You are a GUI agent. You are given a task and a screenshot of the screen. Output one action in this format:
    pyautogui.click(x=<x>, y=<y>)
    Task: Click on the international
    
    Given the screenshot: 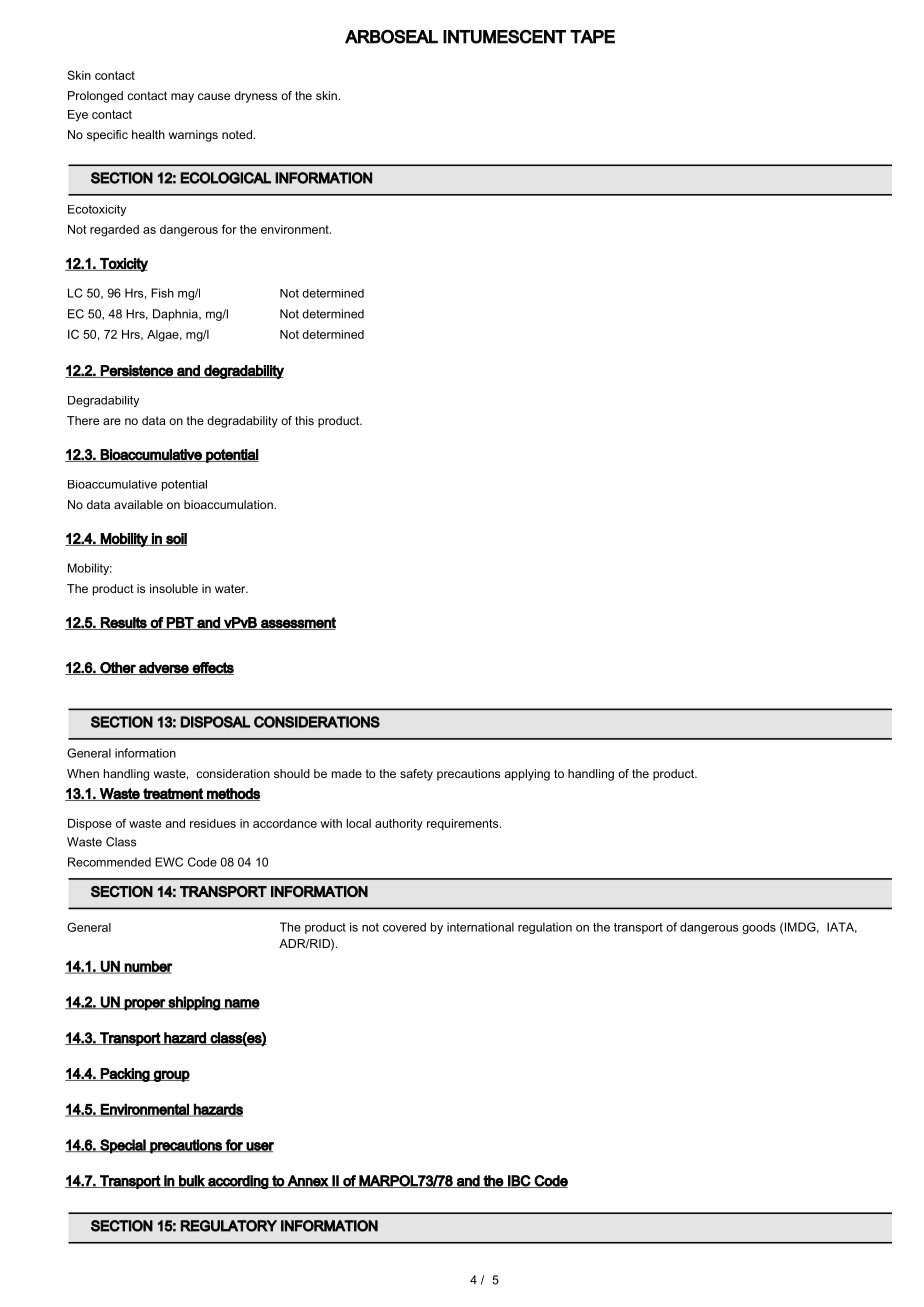 What is the action you would take?
    pyautogui.click(x=480, y=927)
